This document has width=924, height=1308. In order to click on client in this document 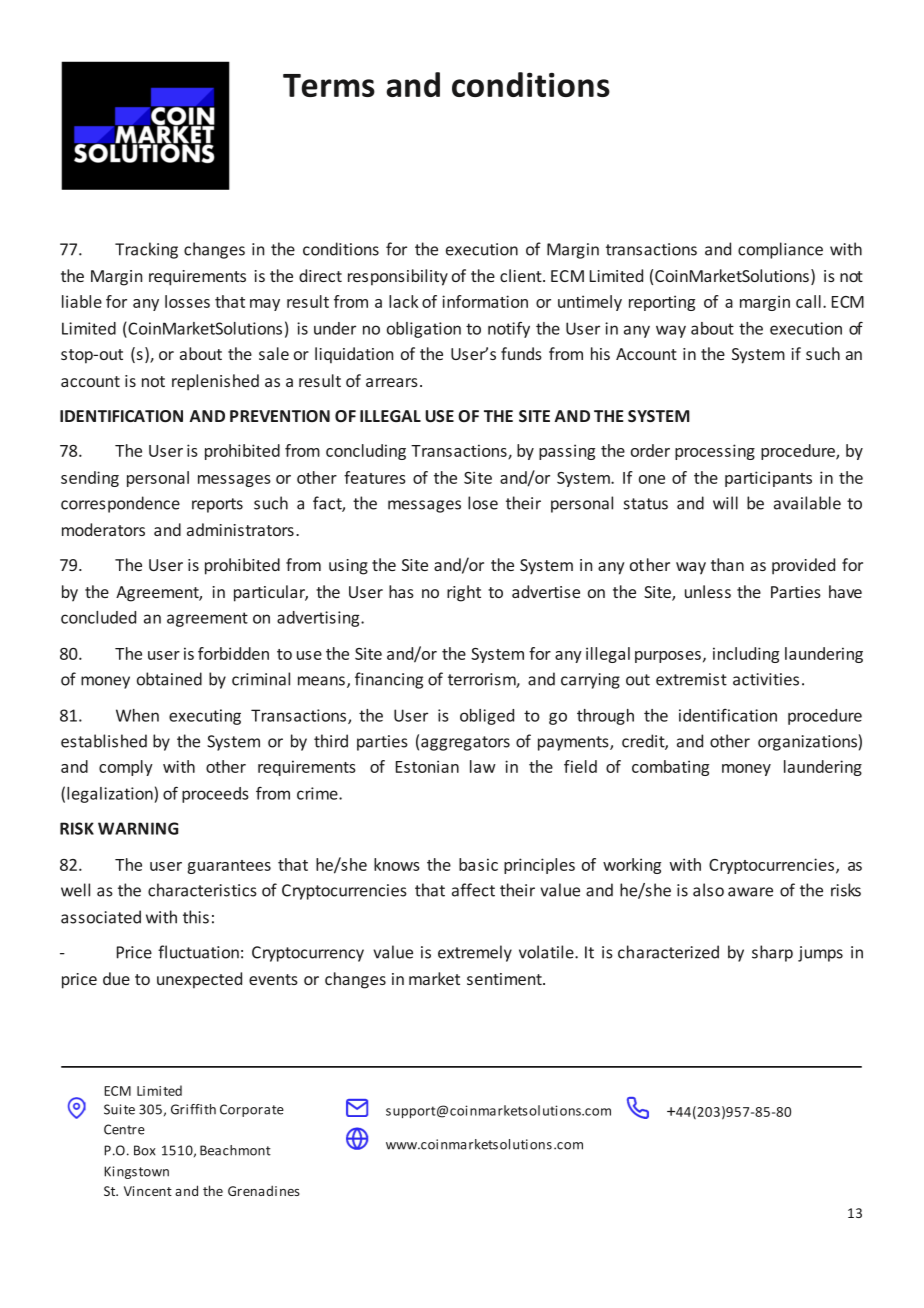, I will do `click(522, 275)`.
